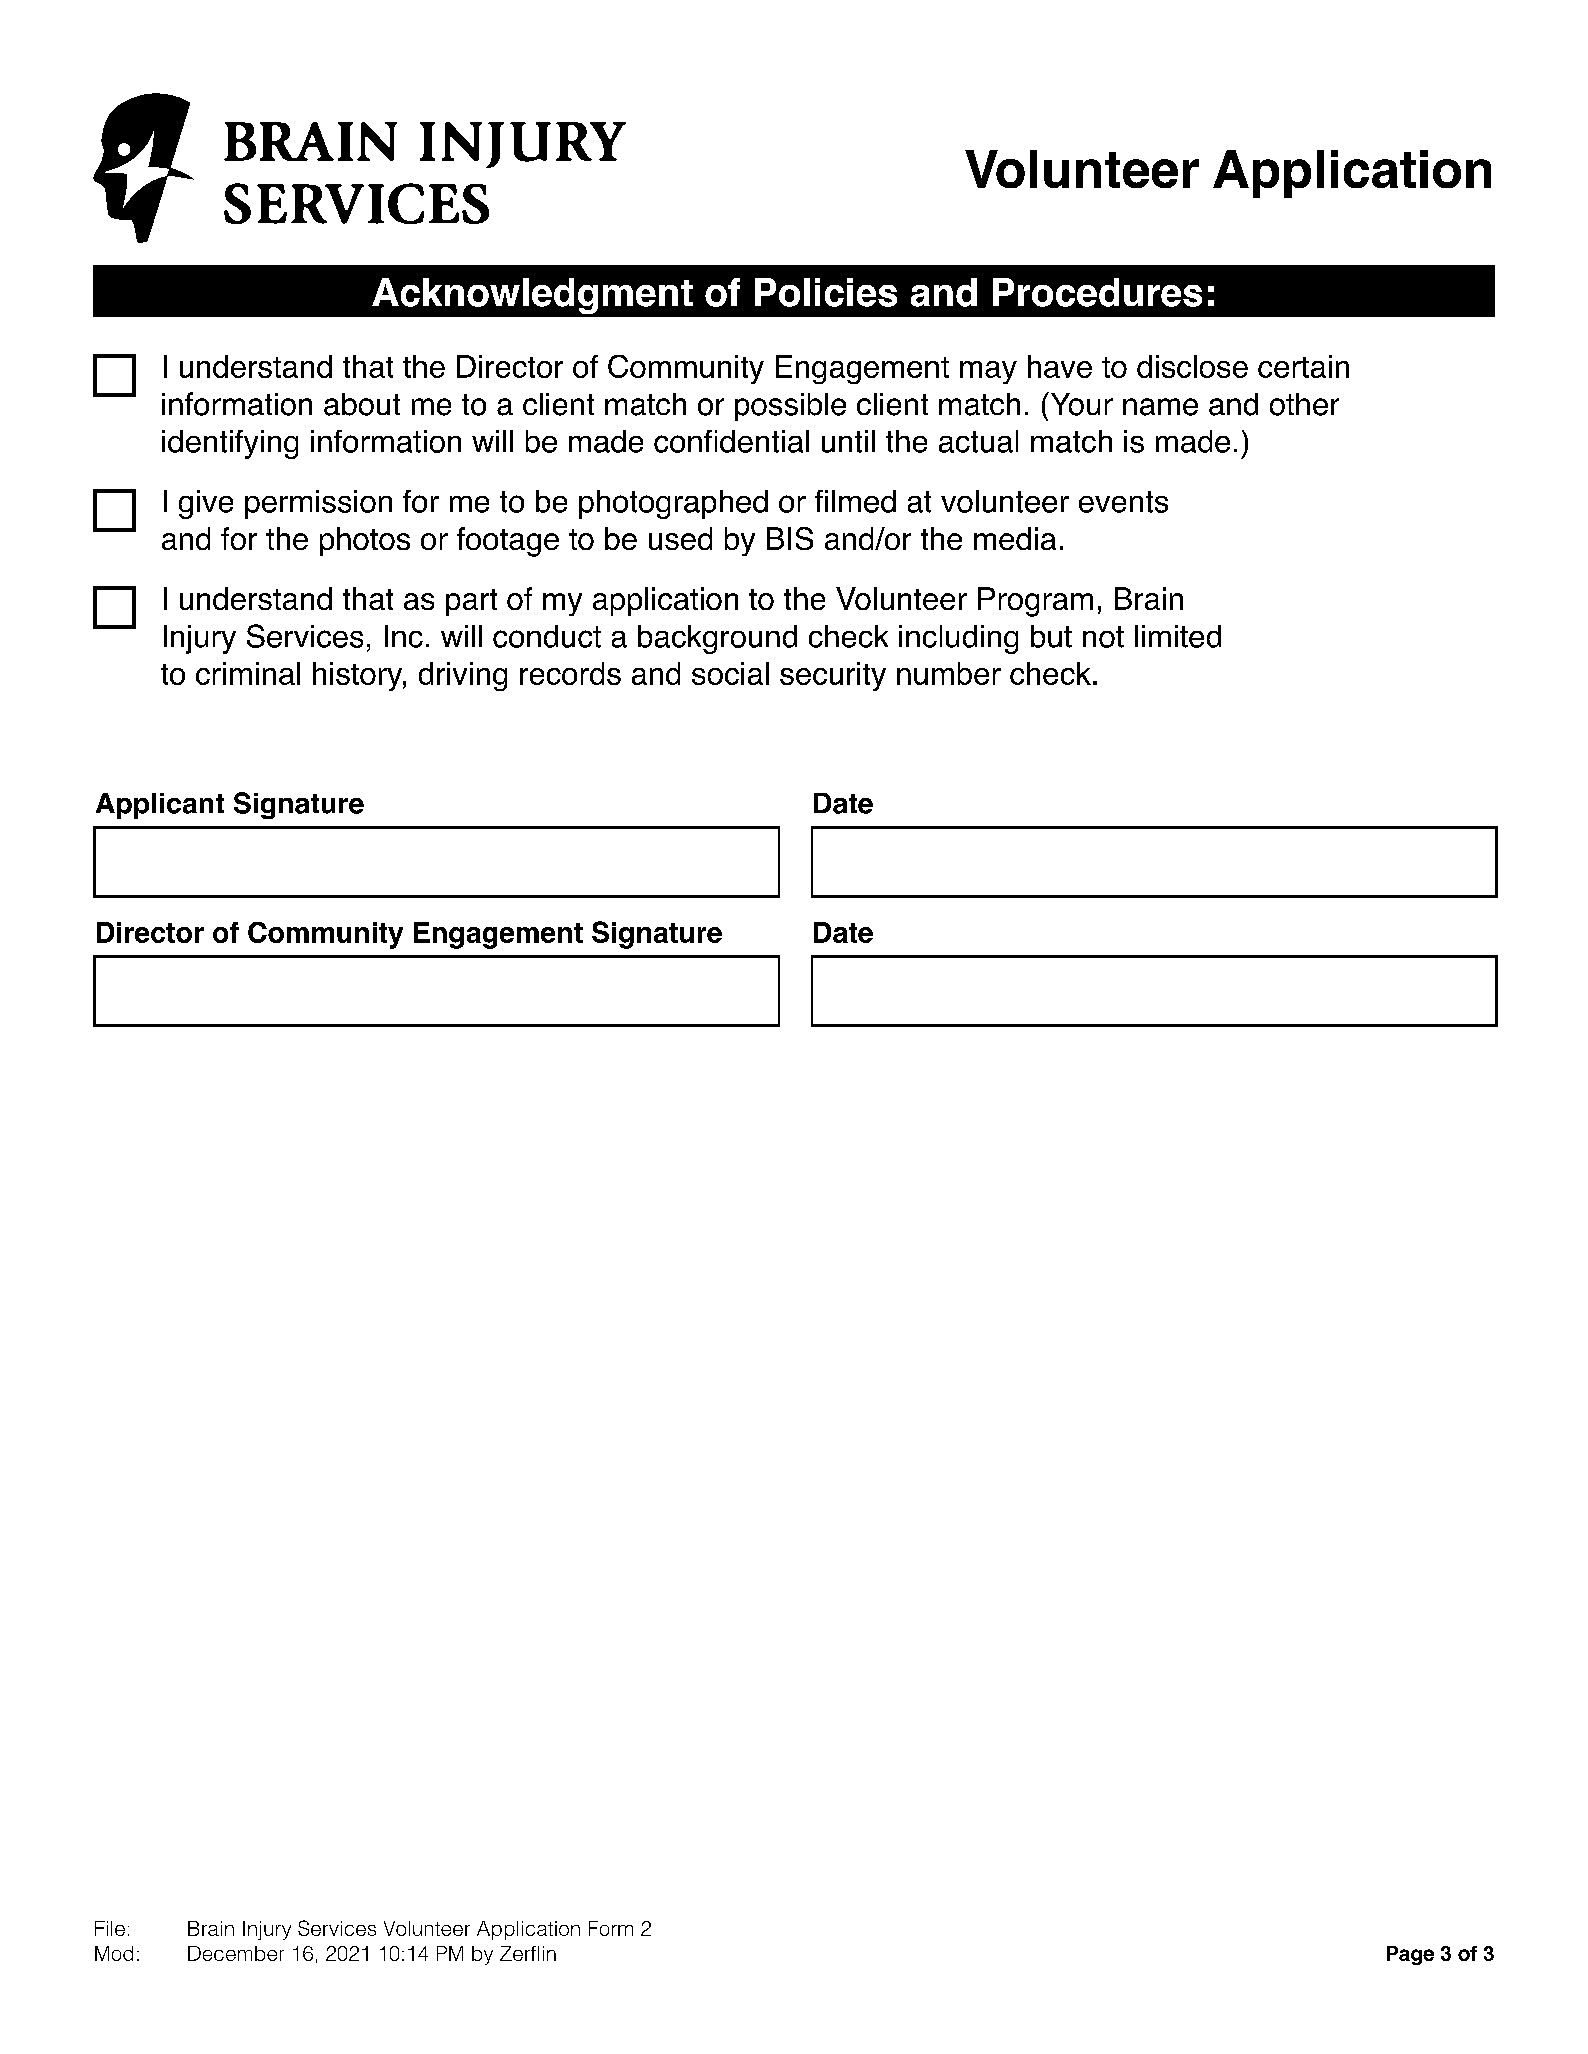 This screenshot has height=2054, width=1588. Describe the element at coordinates (114, 1953) in the screenshot. I see `Mod` at that location.
